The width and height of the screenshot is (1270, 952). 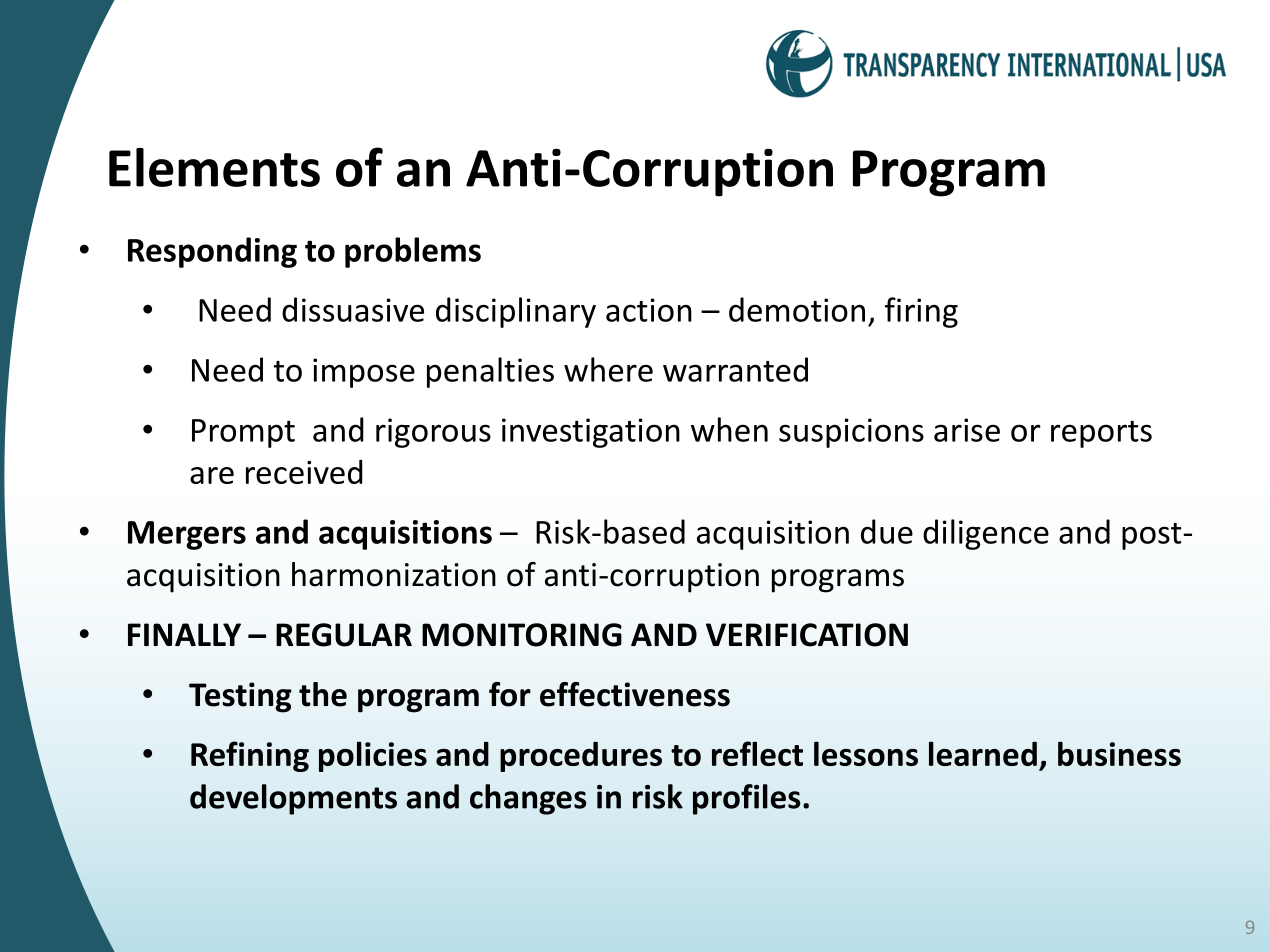 I want to click on action, so click(x=649, y=310).
